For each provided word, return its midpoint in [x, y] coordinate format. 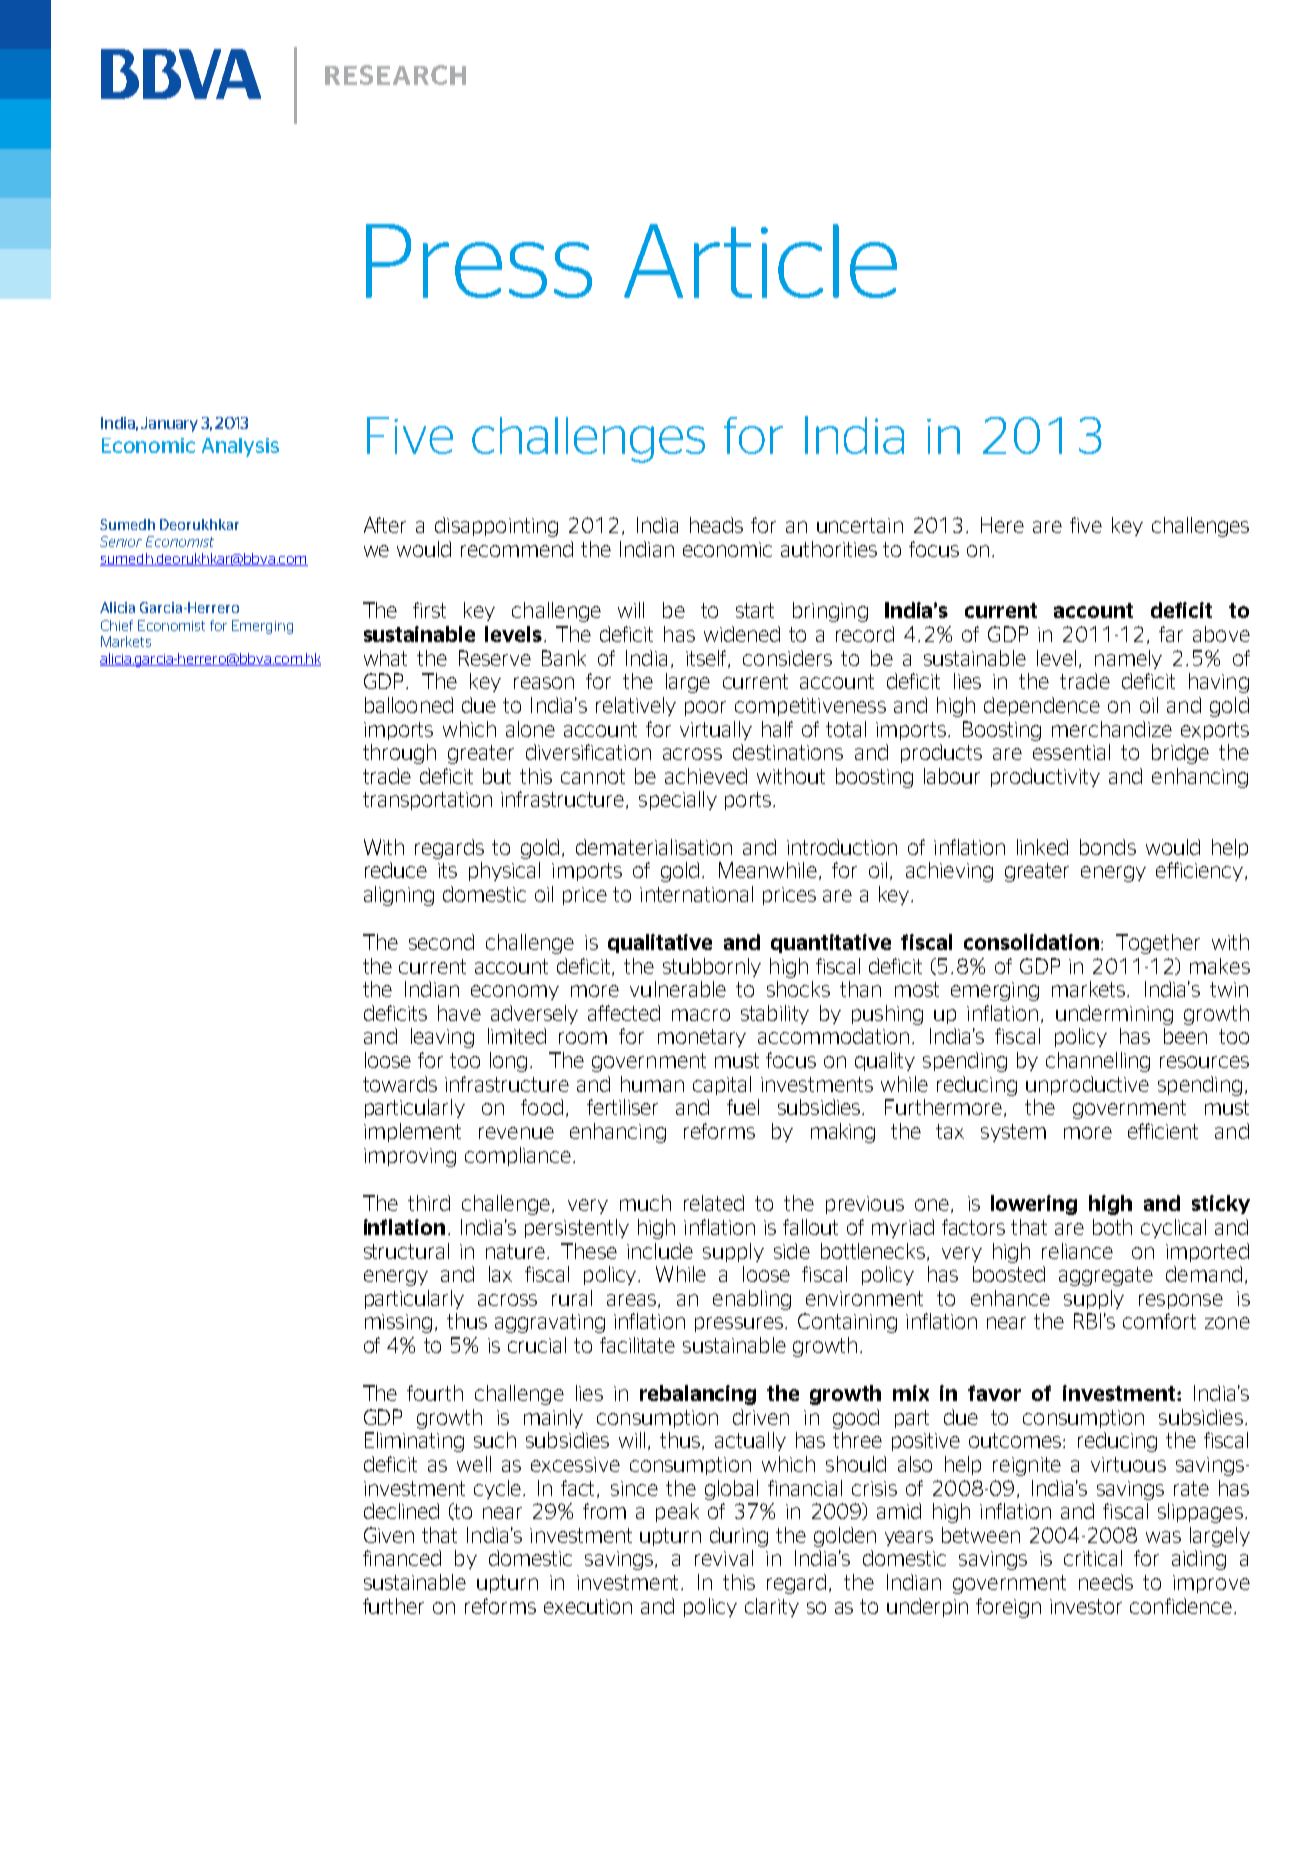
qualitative [660, 943]
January [169, 424]
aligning [399, 896]
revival [724, 1558]
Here [1002, 525]
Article [760, 261]
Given [389, 1535]
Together [1158, 944]
